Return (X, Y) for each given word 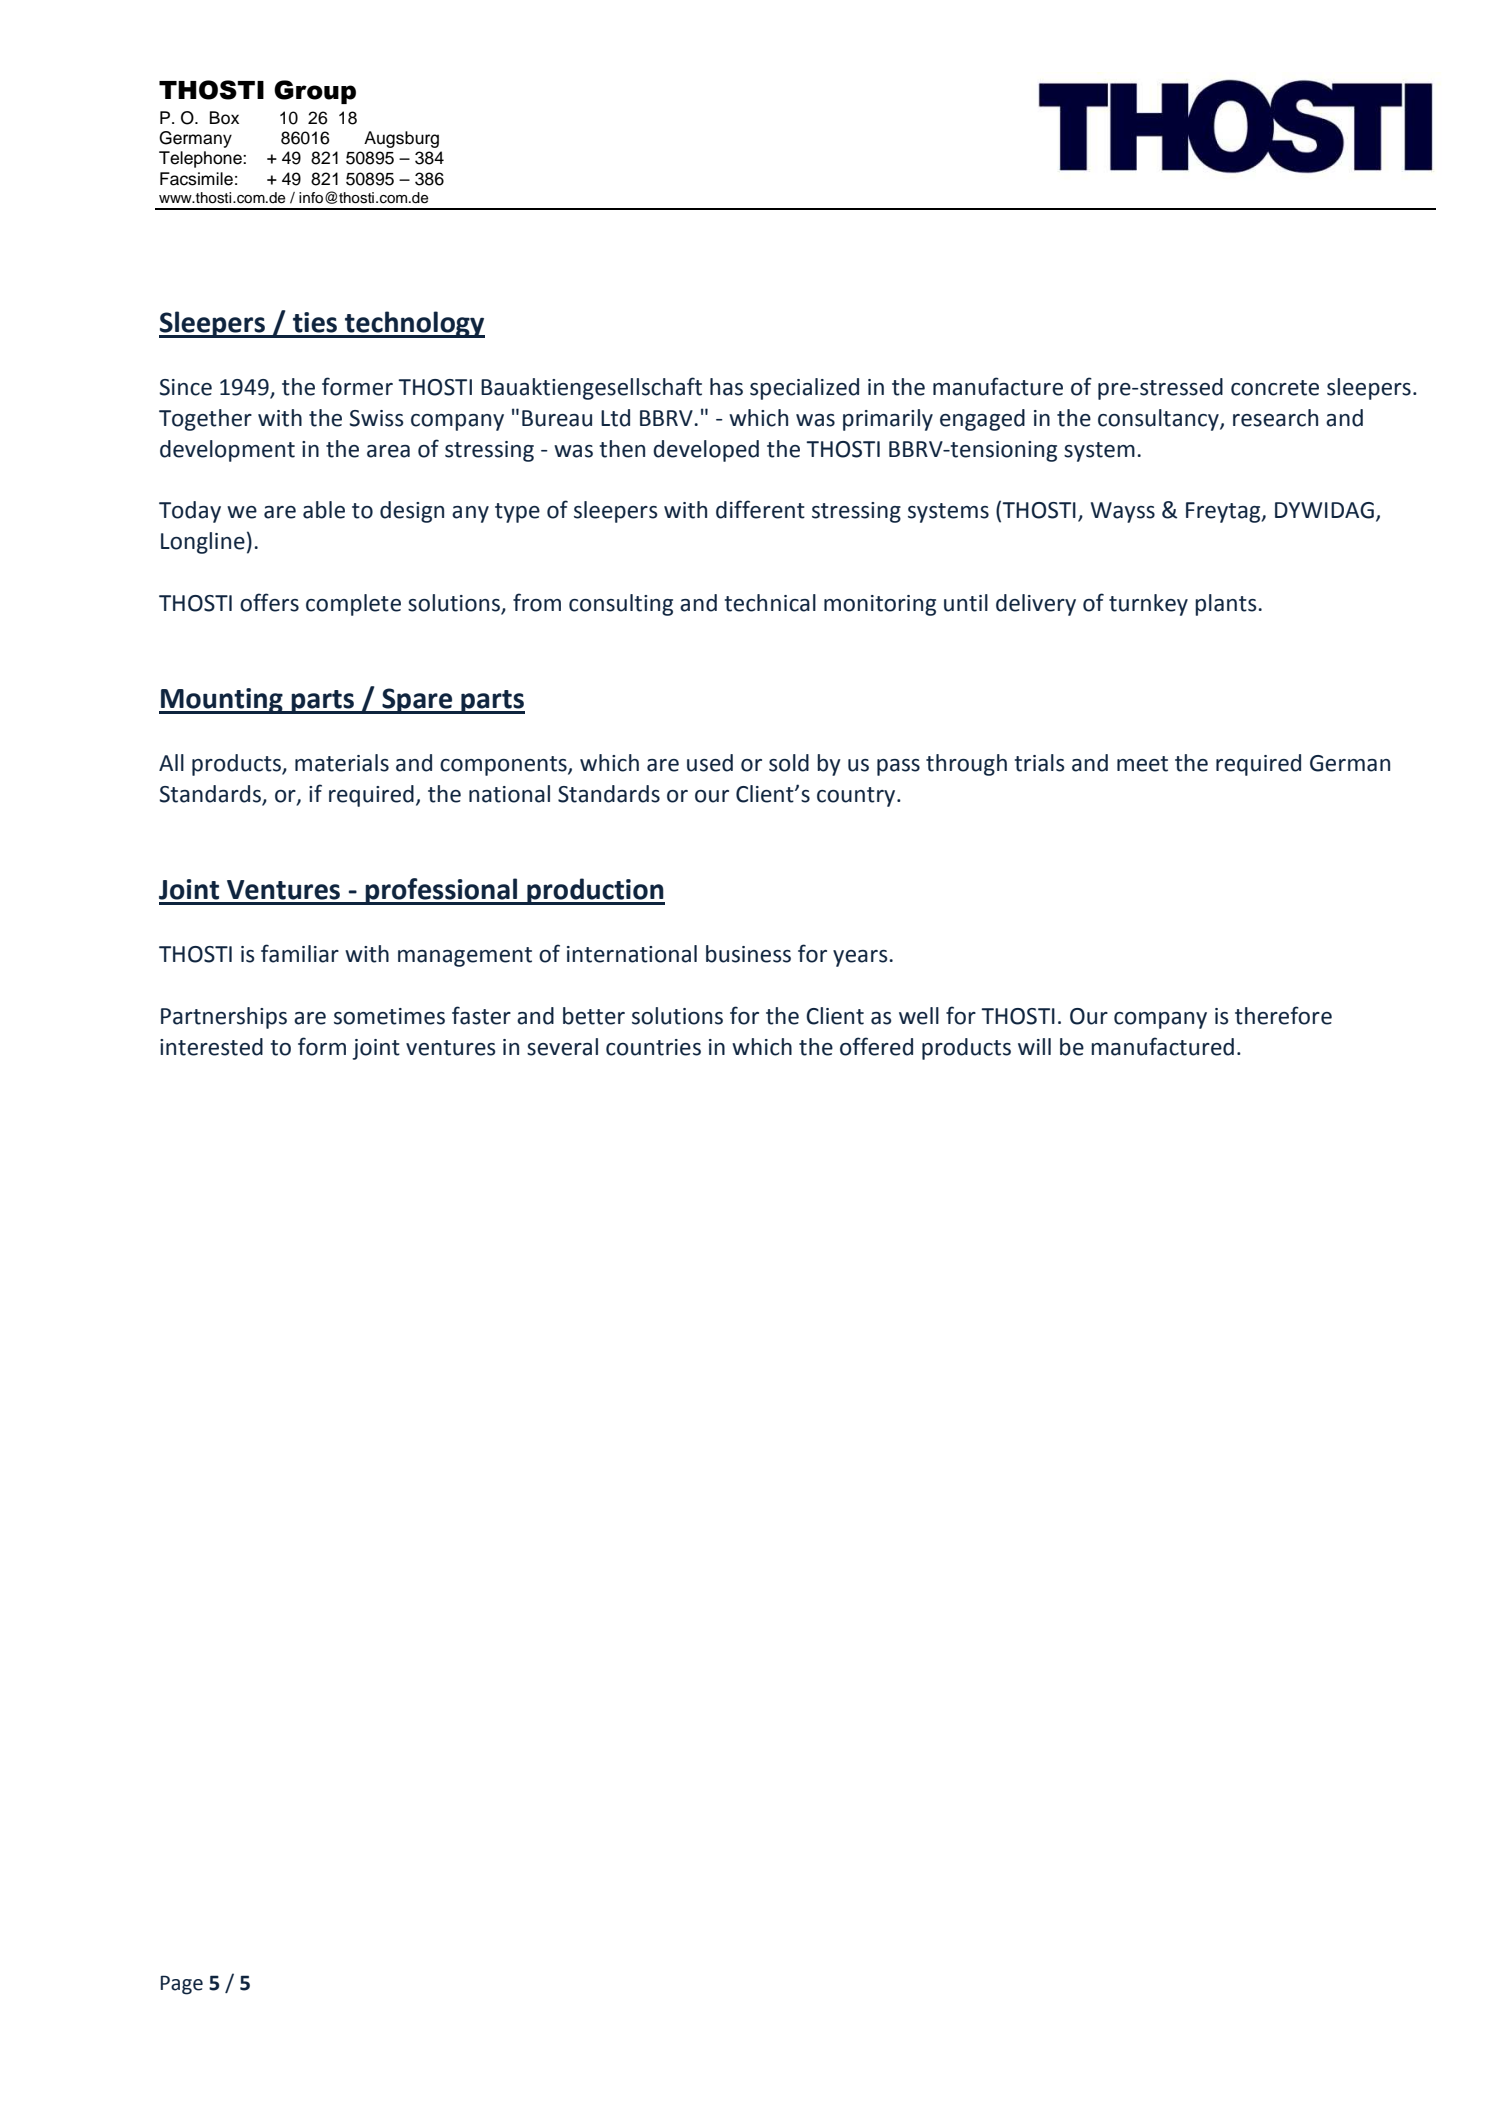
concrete (1275, 388)
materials (342, 763)
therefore (1283, 1015)
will (1034, 1046)
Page (182, 1985)
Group (315, 92)
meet (1142, 764)
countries (653, 1047)
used (710, 763)
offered (876, 1046)
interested (211, 1047)
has (726, 387)
